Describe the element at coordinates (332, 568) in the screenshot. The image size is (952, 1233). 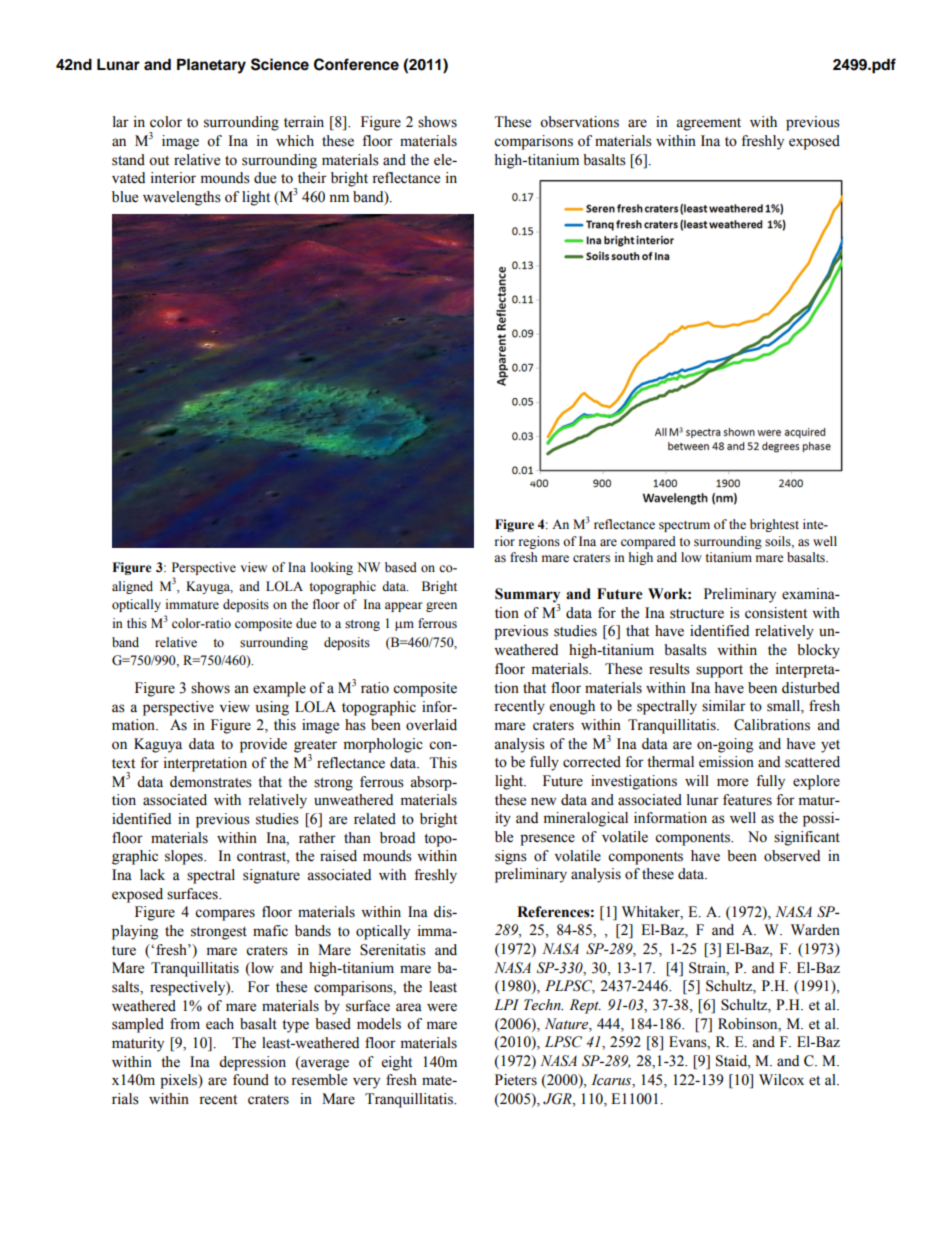
I see `looking` at that location.
